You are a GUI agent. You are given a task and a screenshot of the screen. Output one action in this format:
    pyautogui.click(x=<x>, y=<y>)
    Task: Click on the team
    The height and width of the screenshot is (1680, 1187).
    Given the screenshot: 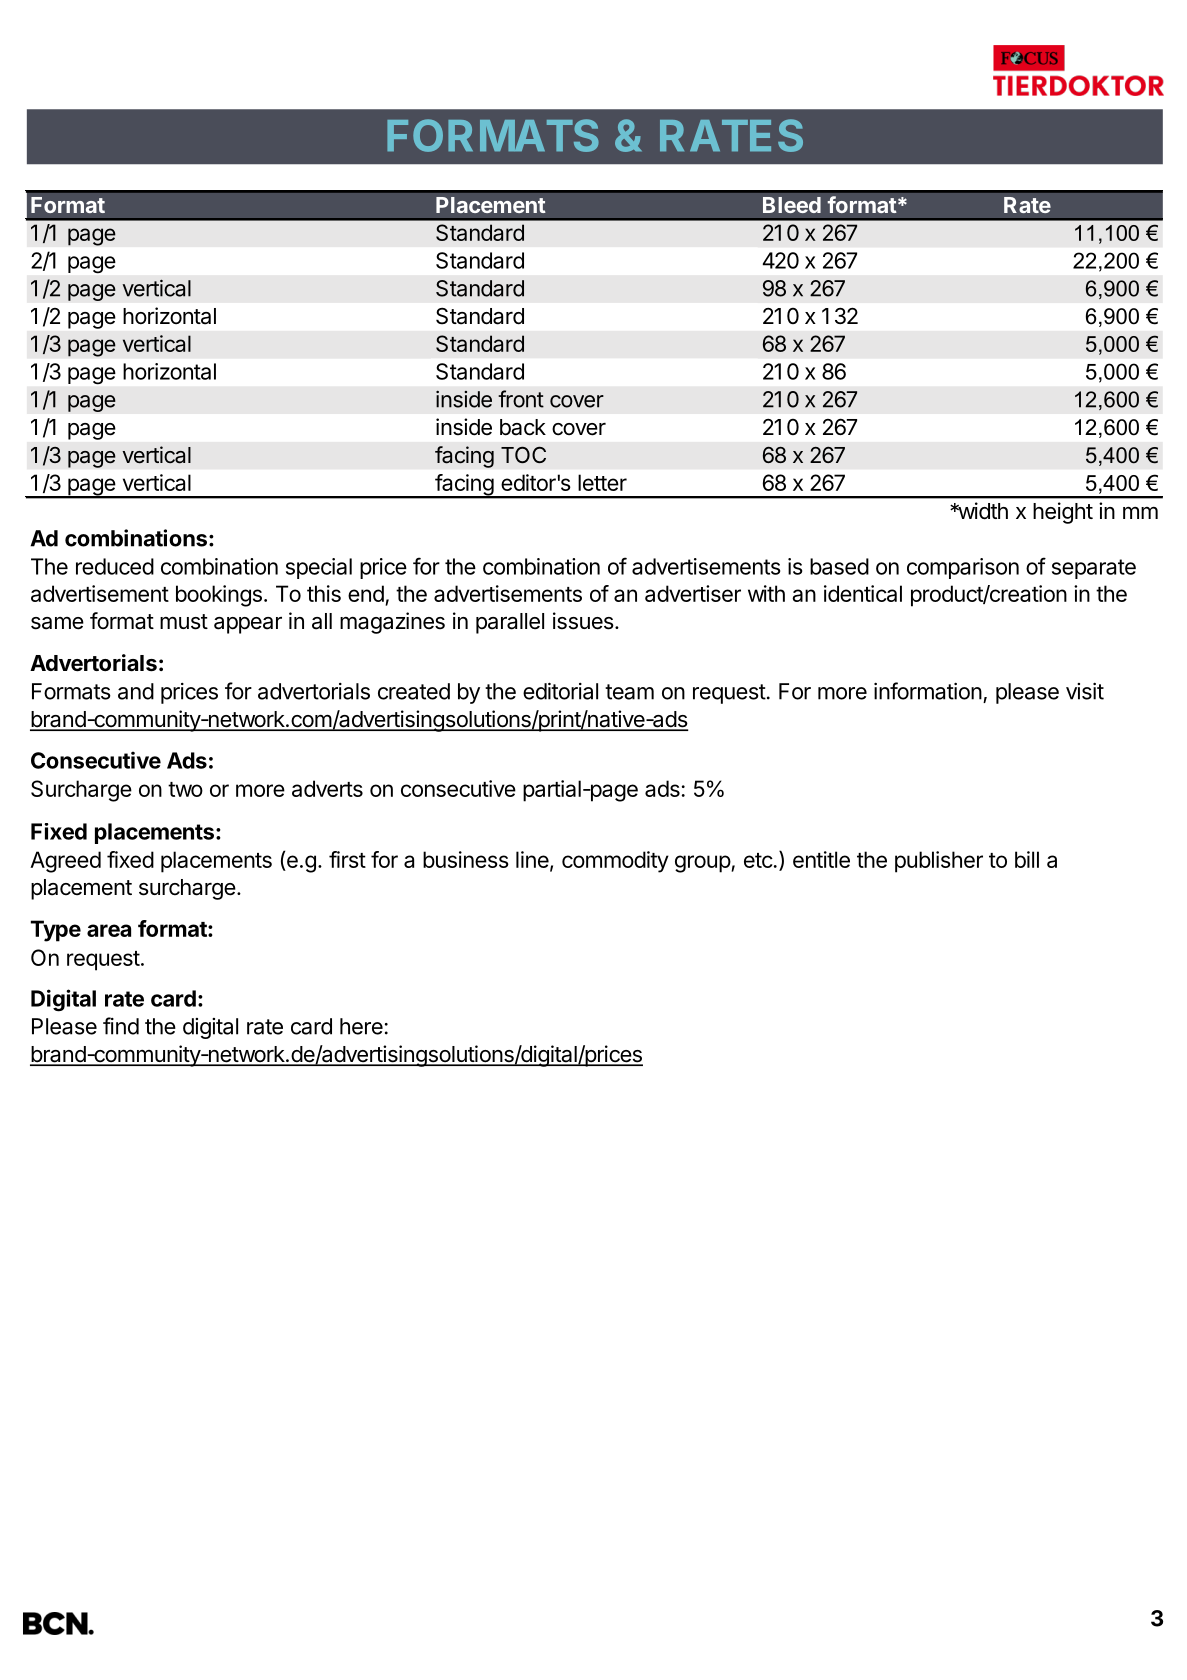 What is the action you would take?
    pyautogui.click(x=629, y=692)
